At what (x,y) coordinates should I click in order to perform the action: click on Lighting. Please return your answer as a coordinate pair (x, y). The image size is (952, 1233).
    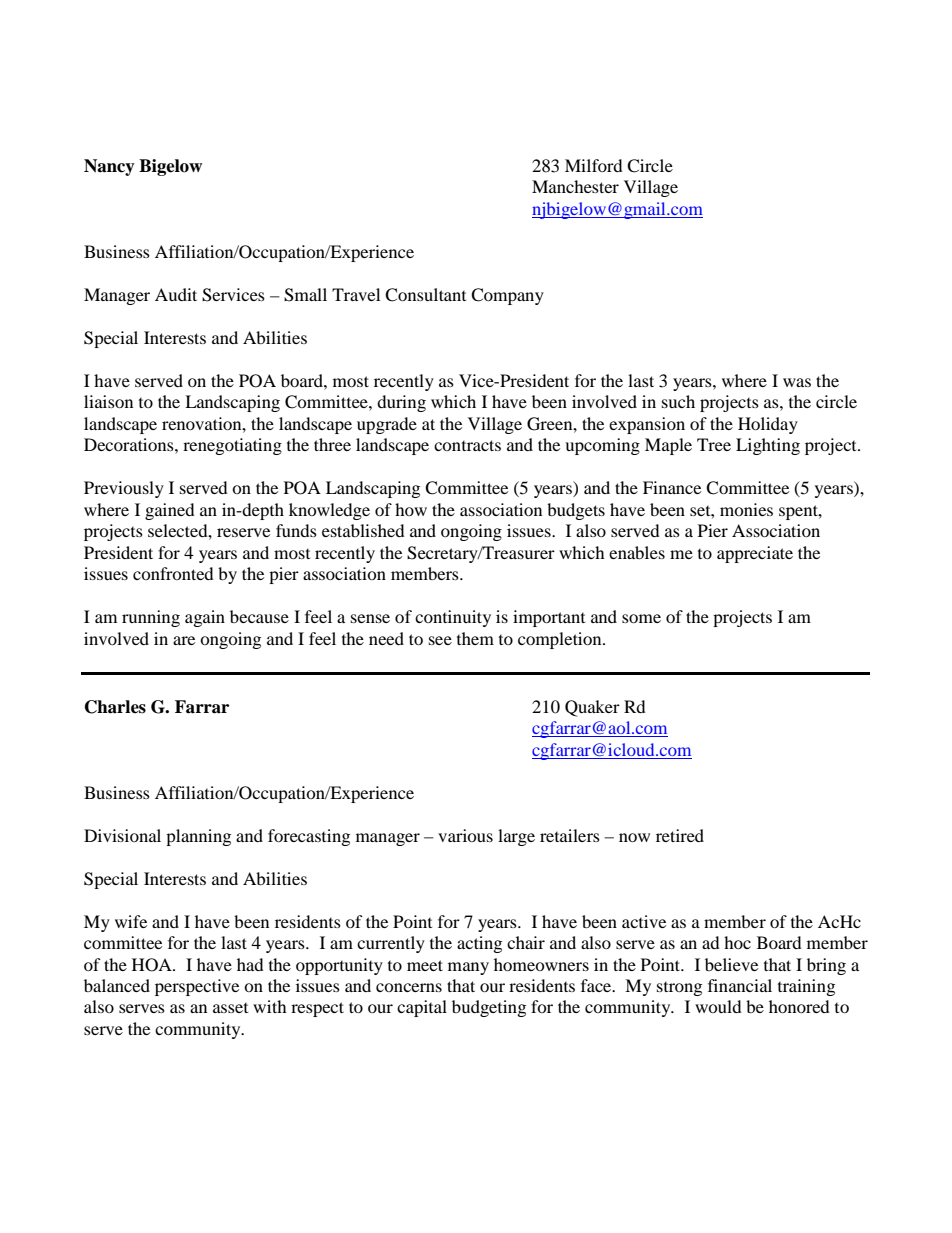
    Looking at the image, I should click on (768, 446).
